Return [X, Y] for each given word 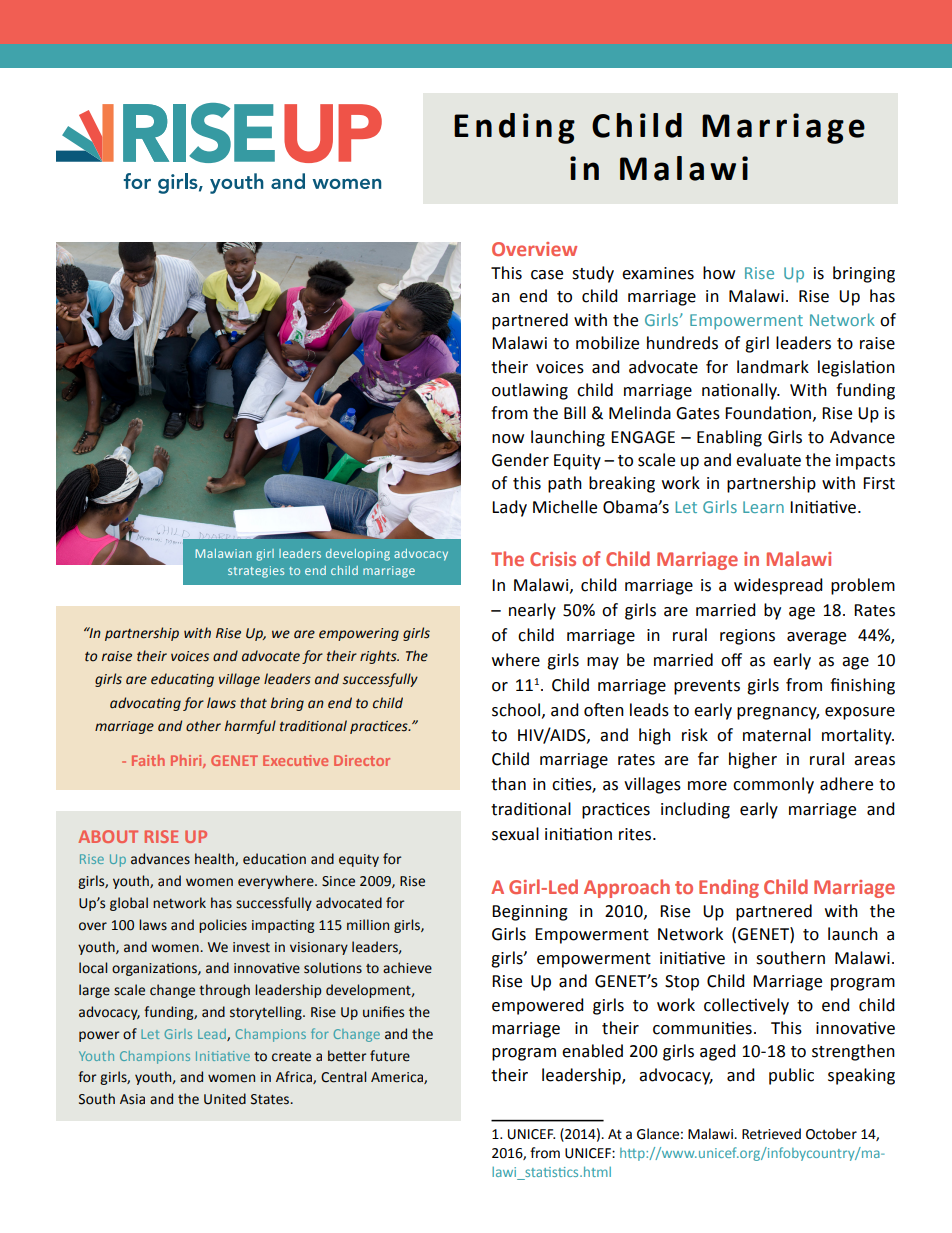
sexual [515, 834]
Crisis [553, 559]
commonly [773, 785]
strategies [256, 572]
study [593, 274]
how [719, 273]
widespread [778, 586]
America [398, 1078]
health [215, 859]
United [225, 1099]
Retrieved [771, 1134]
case [547, 275]
